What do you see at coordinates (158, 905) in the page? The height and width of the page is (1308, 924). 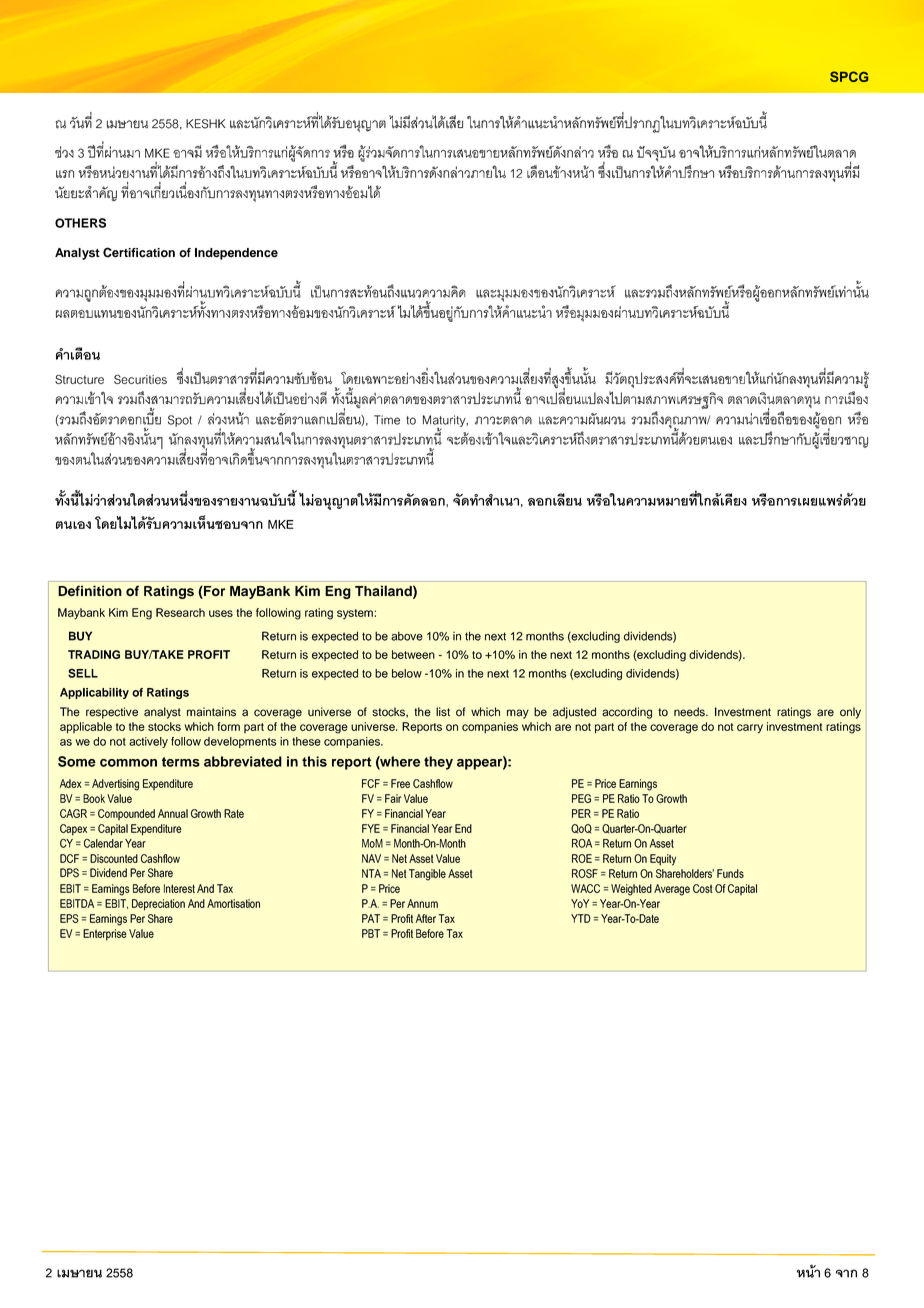 I see `Depreciation` at bounding box center [158, 905].
